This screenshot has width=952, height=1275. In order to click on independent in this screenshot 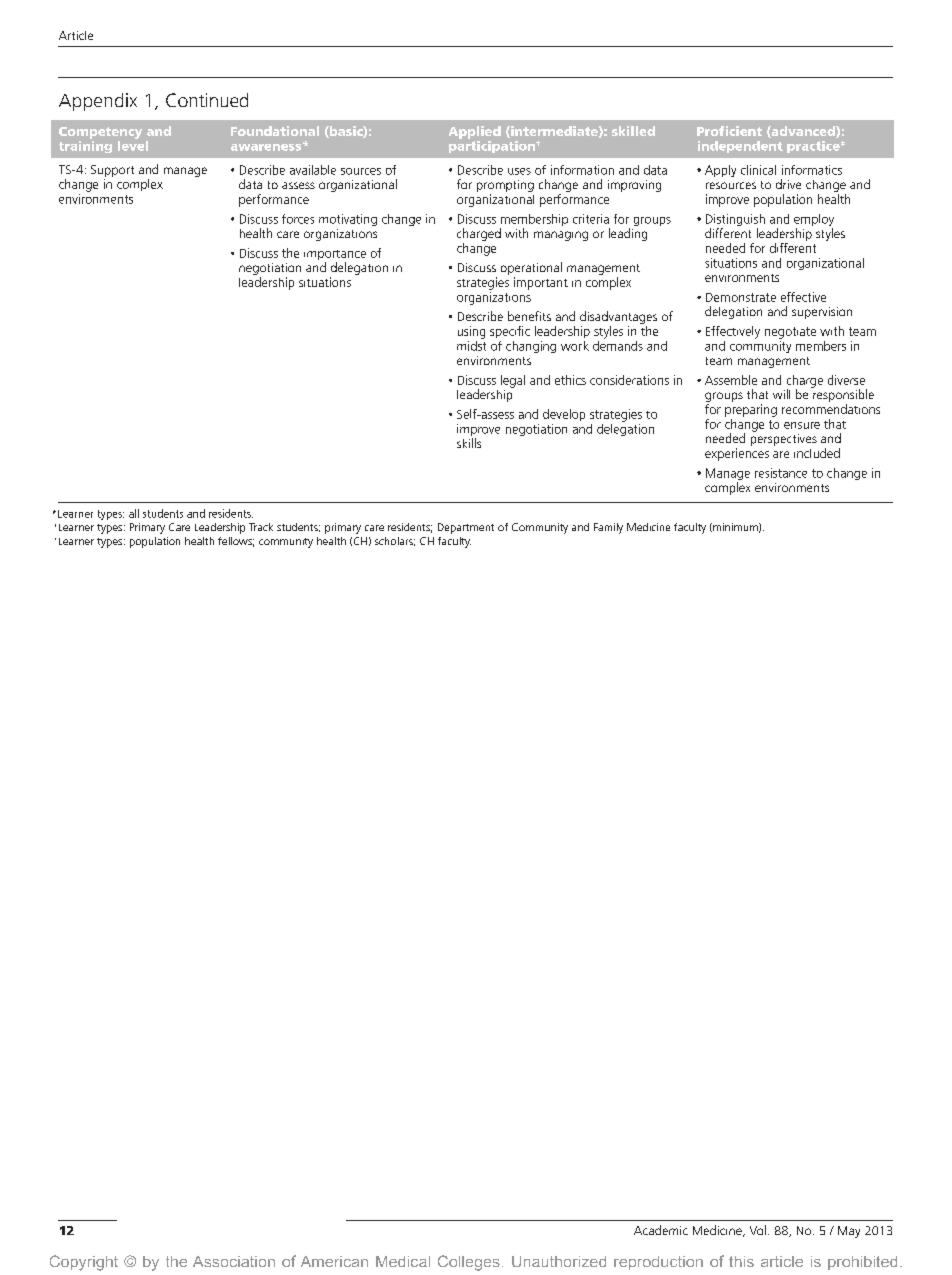, I will do `click(740, 147)`.
